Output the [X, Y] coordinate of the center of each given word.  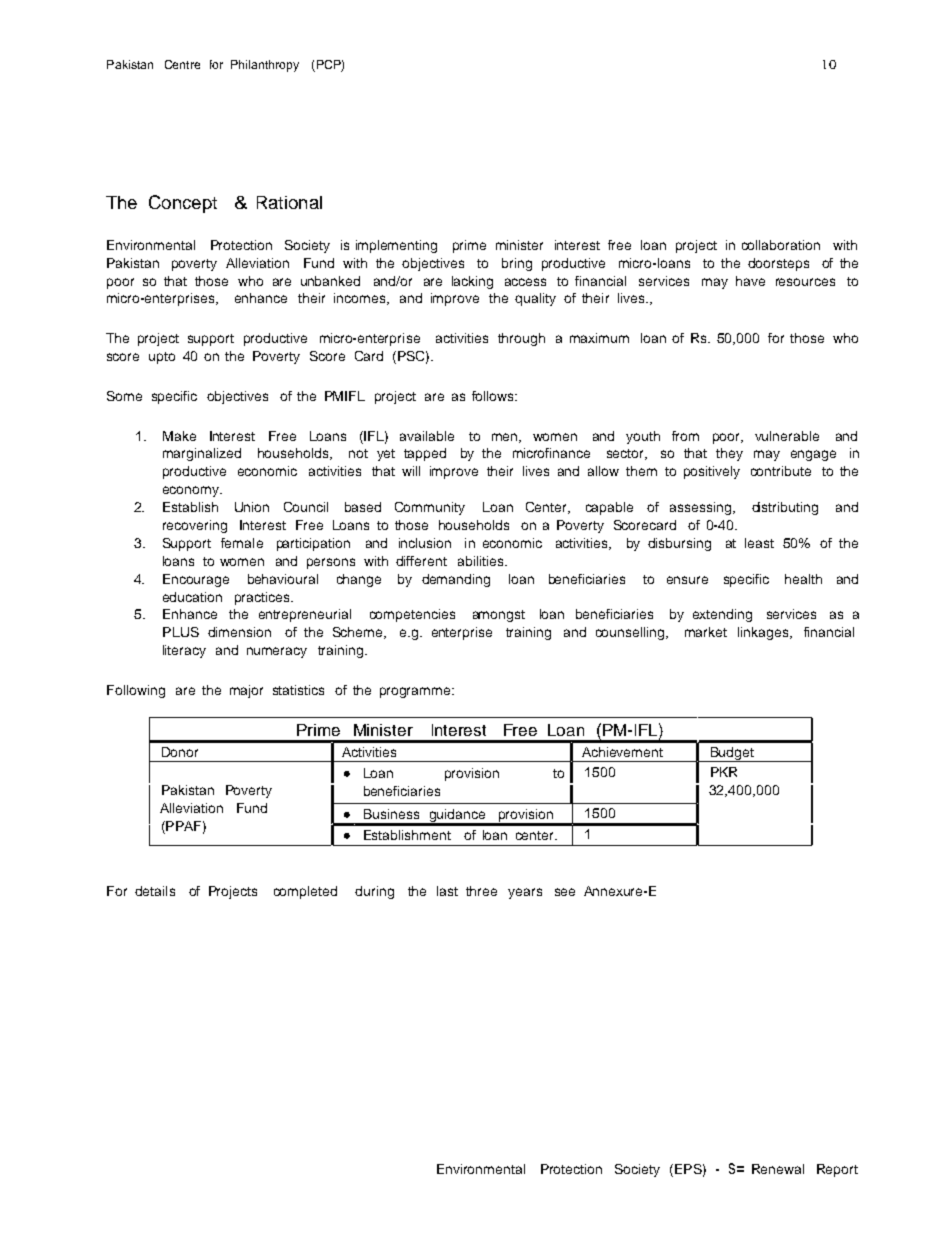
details [155, 891]
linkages [764, 633]
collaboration [781, 245]
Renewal [778, 1169]
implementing [396, 246]
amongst [499, 616]
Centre [182, 64]
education [192, 597]
